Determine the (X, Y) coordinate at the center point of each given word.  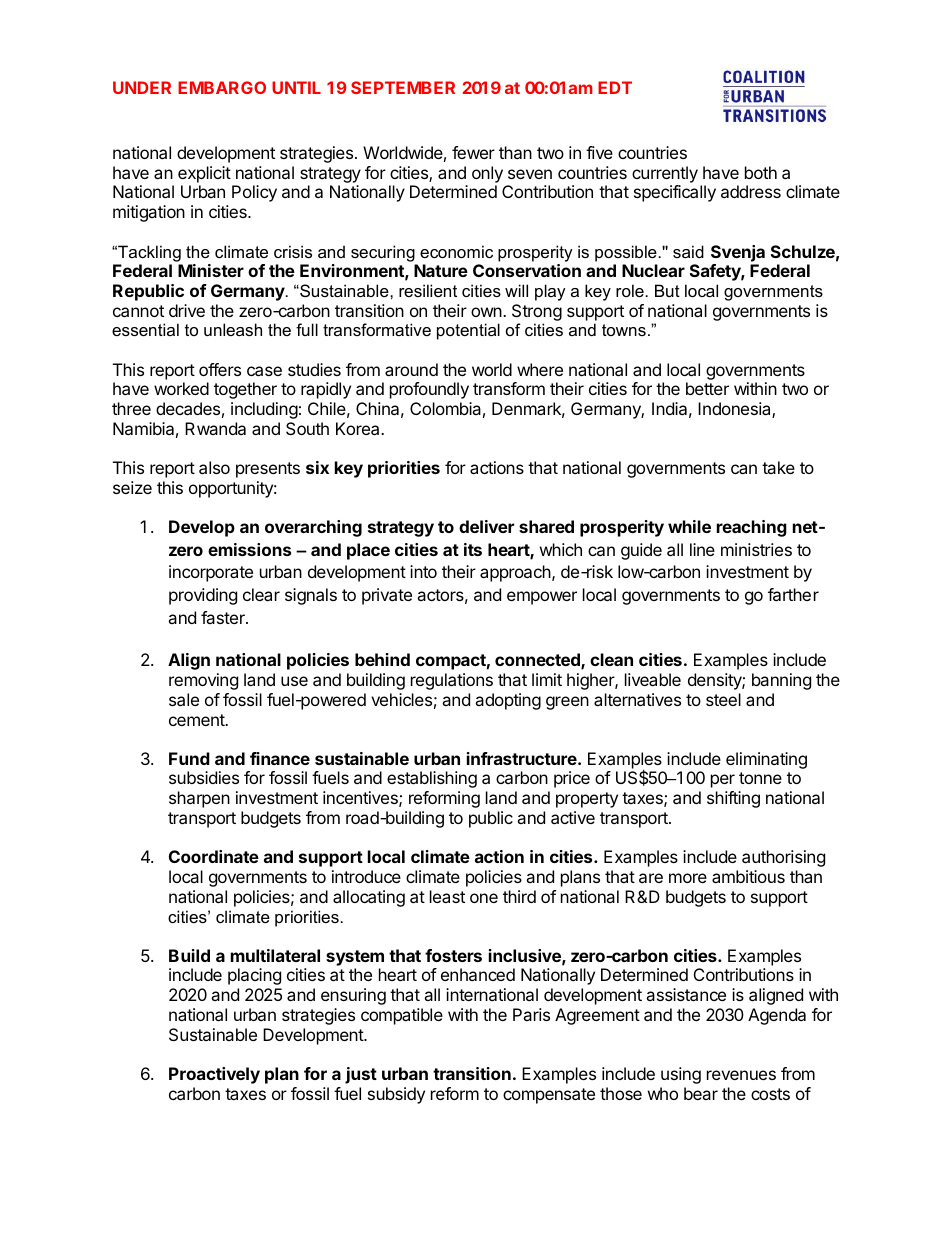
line (702, 549)
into (423, 571)
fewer (473, 152)
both (761, 172)
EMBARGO (222, 87)
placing (254, 976)
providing (203, 596)
